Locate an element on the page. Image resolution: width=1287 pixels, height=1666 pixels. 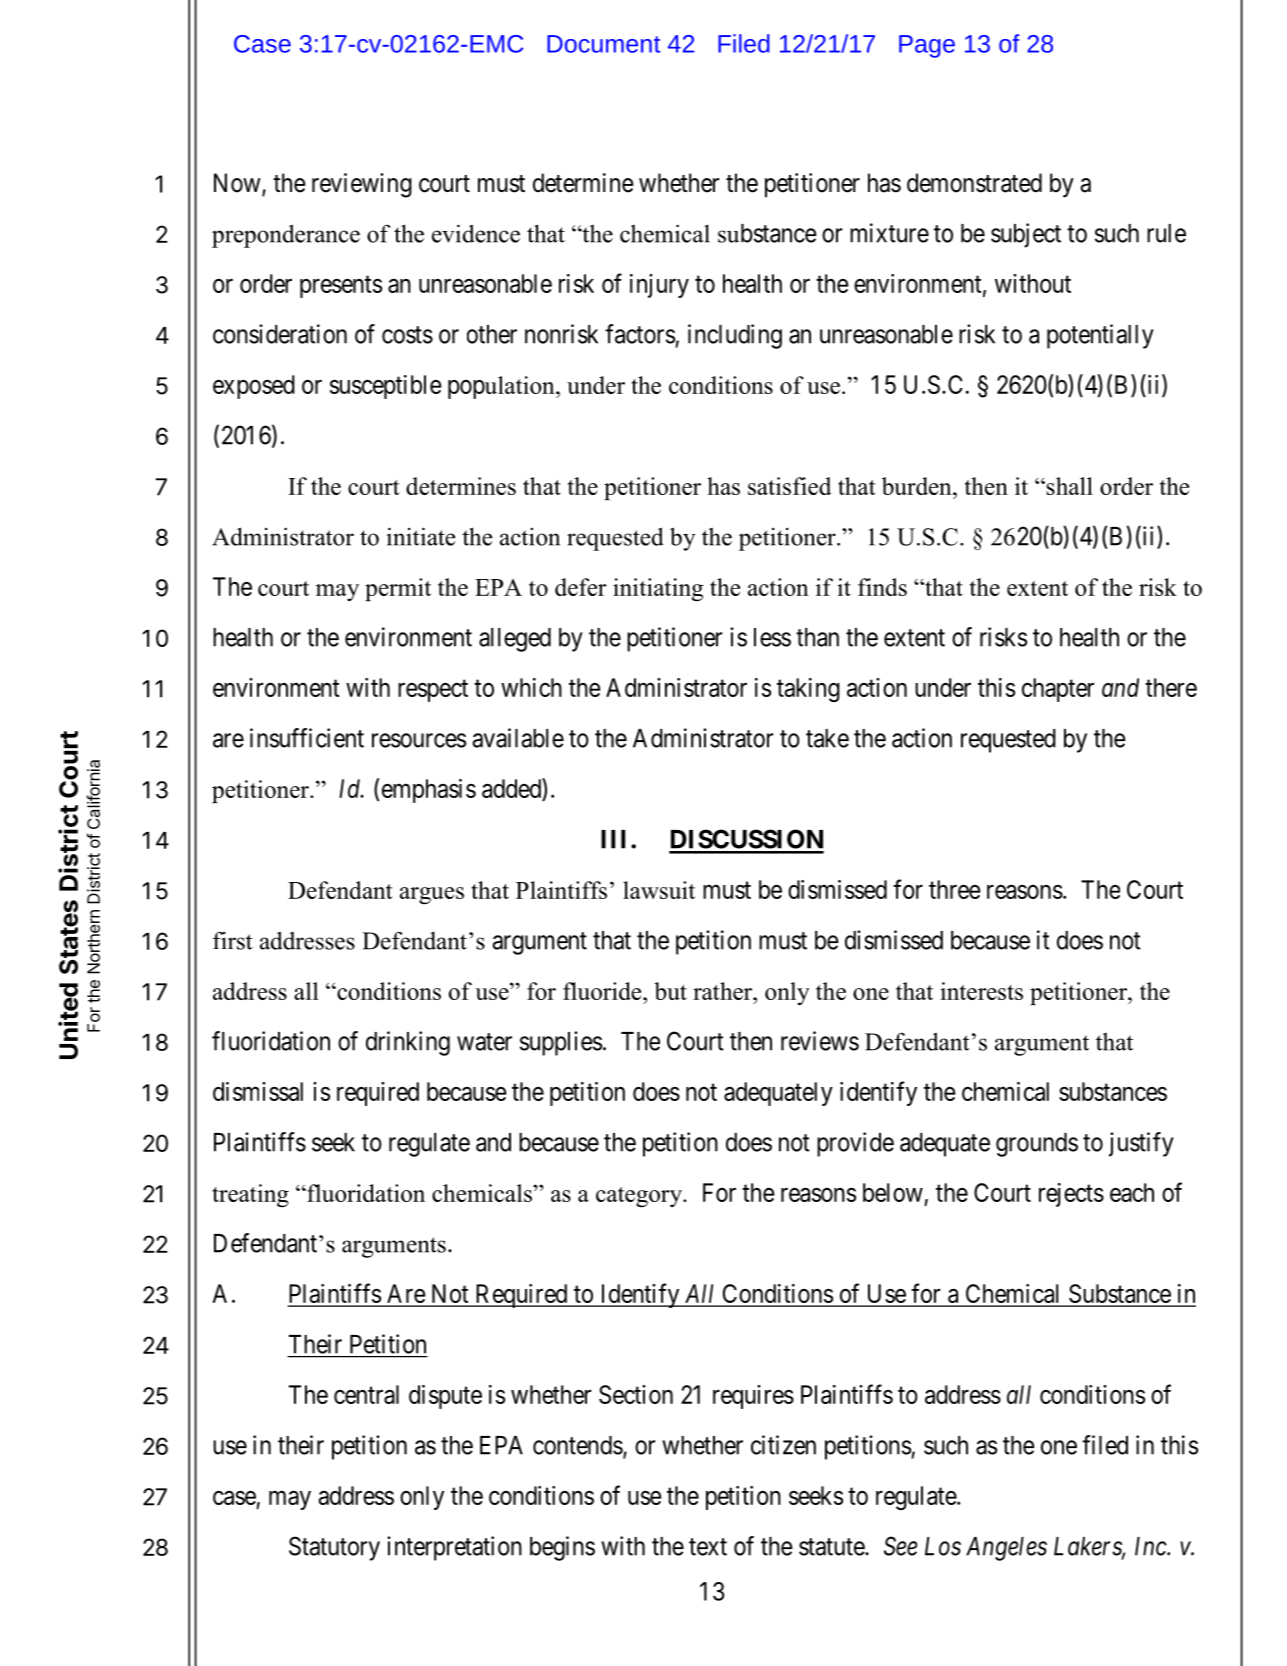
Document is located at coordinates (604, 44).
